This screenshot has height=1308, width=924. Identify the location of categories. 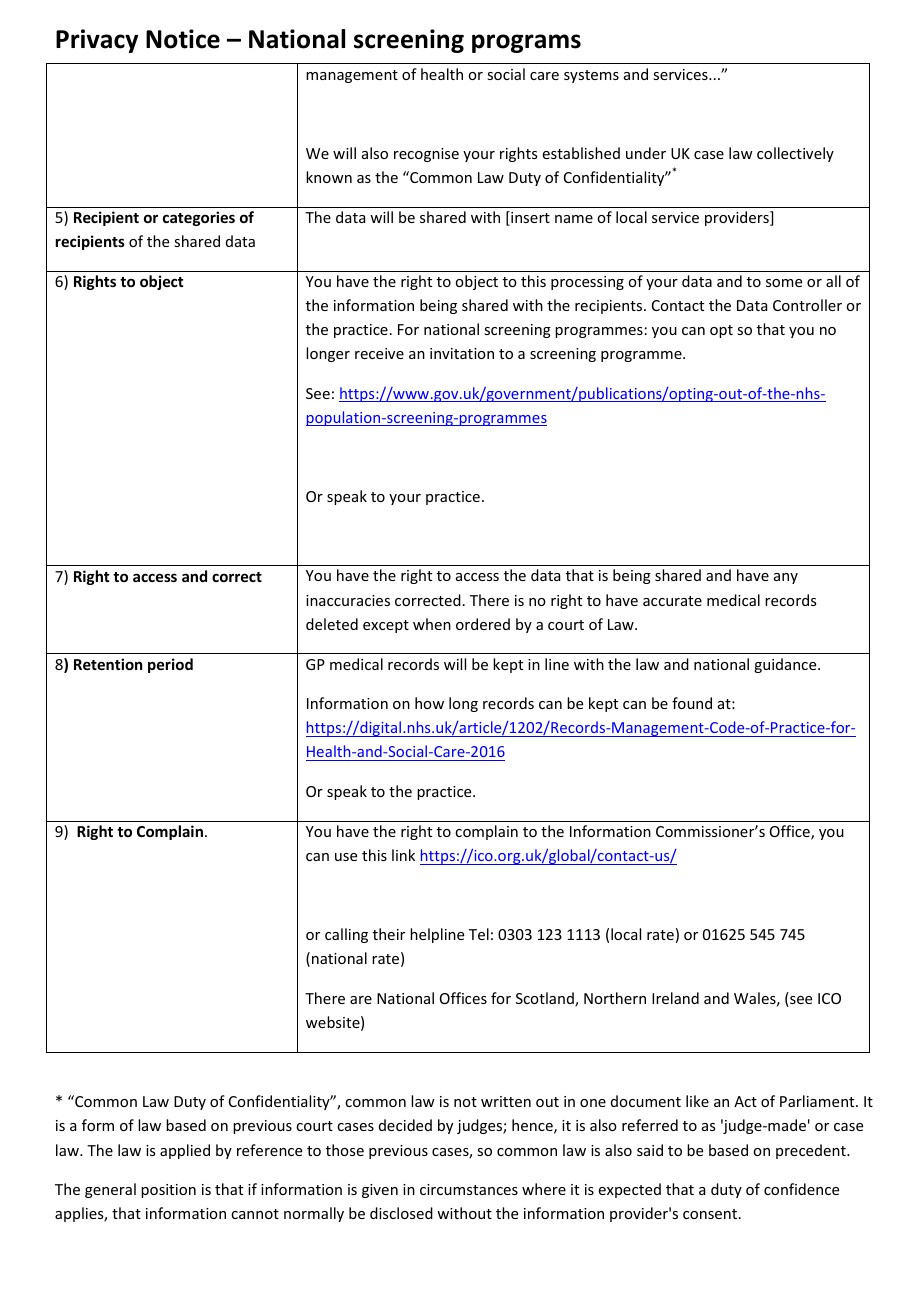
(199, 218).
